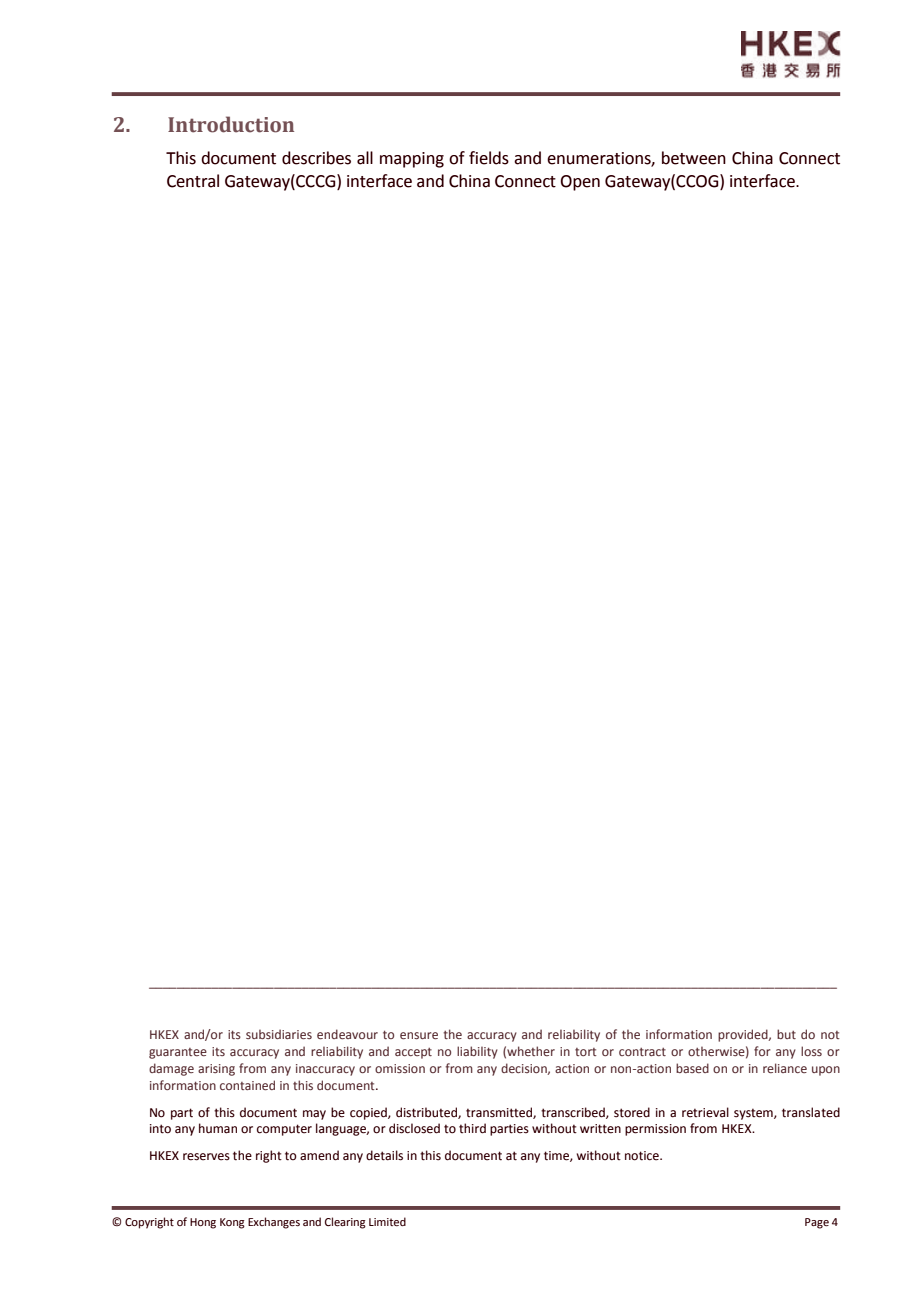  What do you see at coordinates (489, 158) in the document?
I see `fields` at bounding box center [489, 158].
